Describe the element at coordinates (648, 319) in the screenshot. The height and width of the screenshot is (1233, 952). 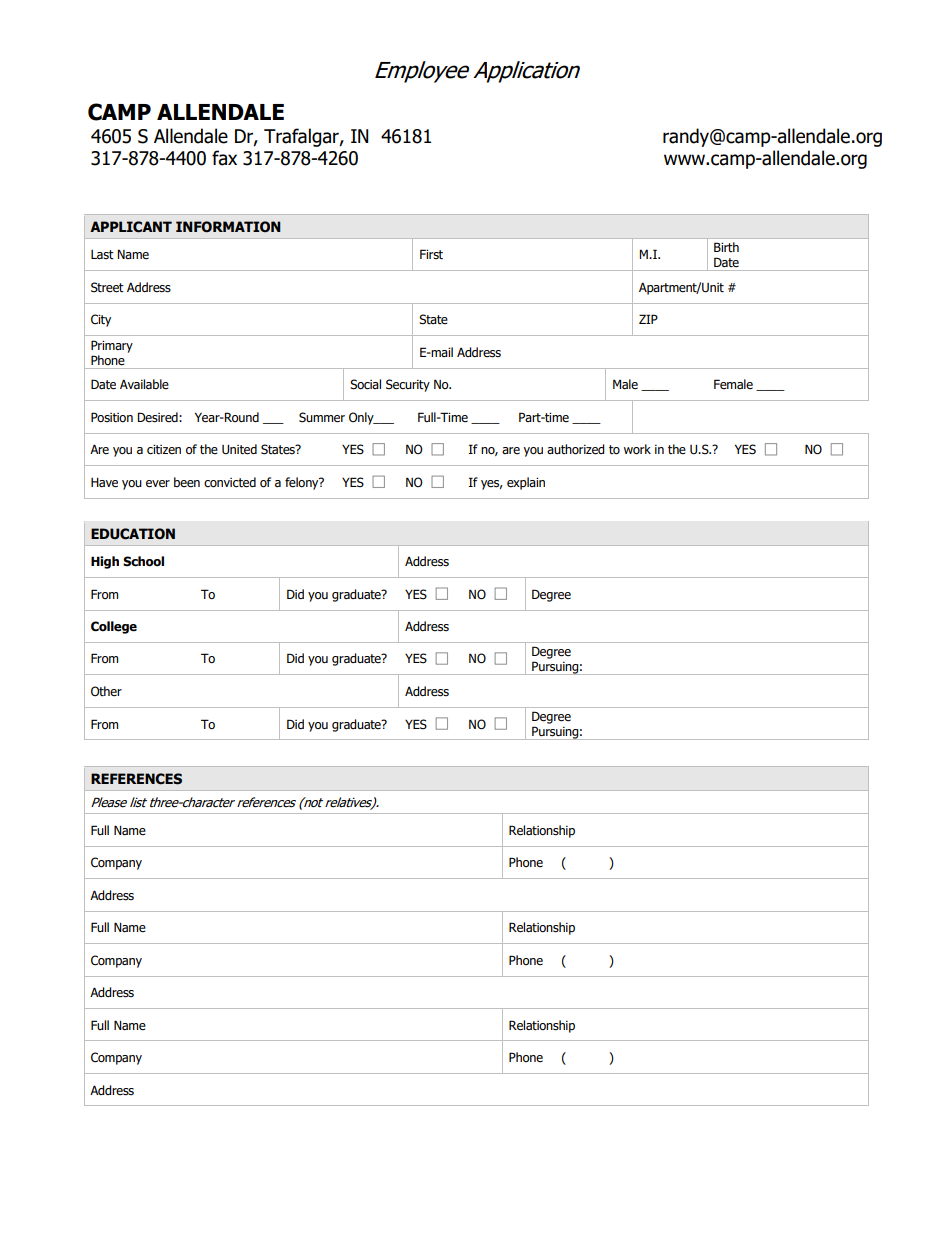
I see `ZIP` at that location.
